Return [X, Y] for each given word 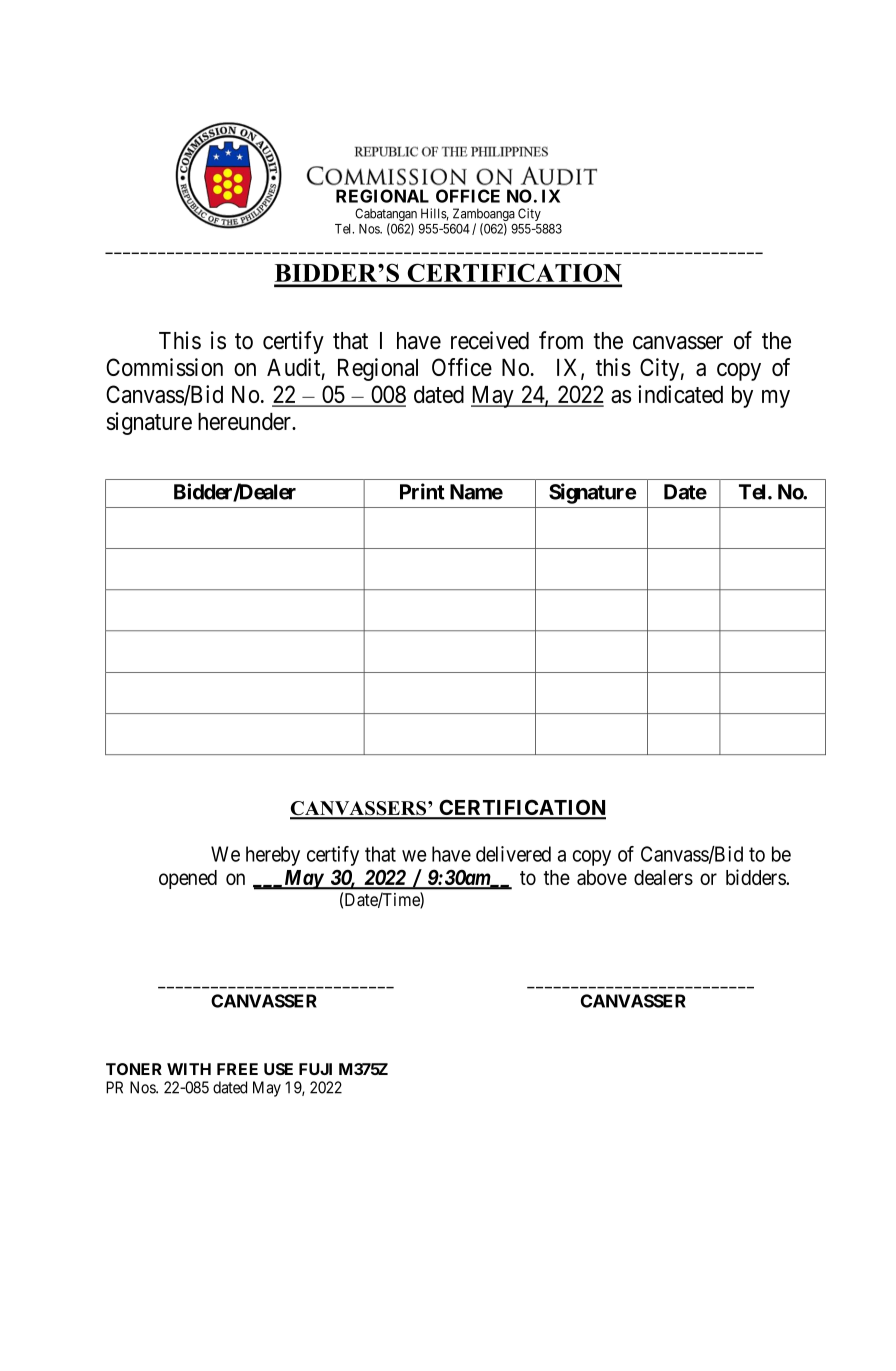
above [602, 877]
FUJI [315, 1069]
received [490, 340]
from [561, 340]
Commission [164, 367]
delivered [513, 854]
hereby [273, 856]
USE [278, 1069]
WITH [189, 1069]
